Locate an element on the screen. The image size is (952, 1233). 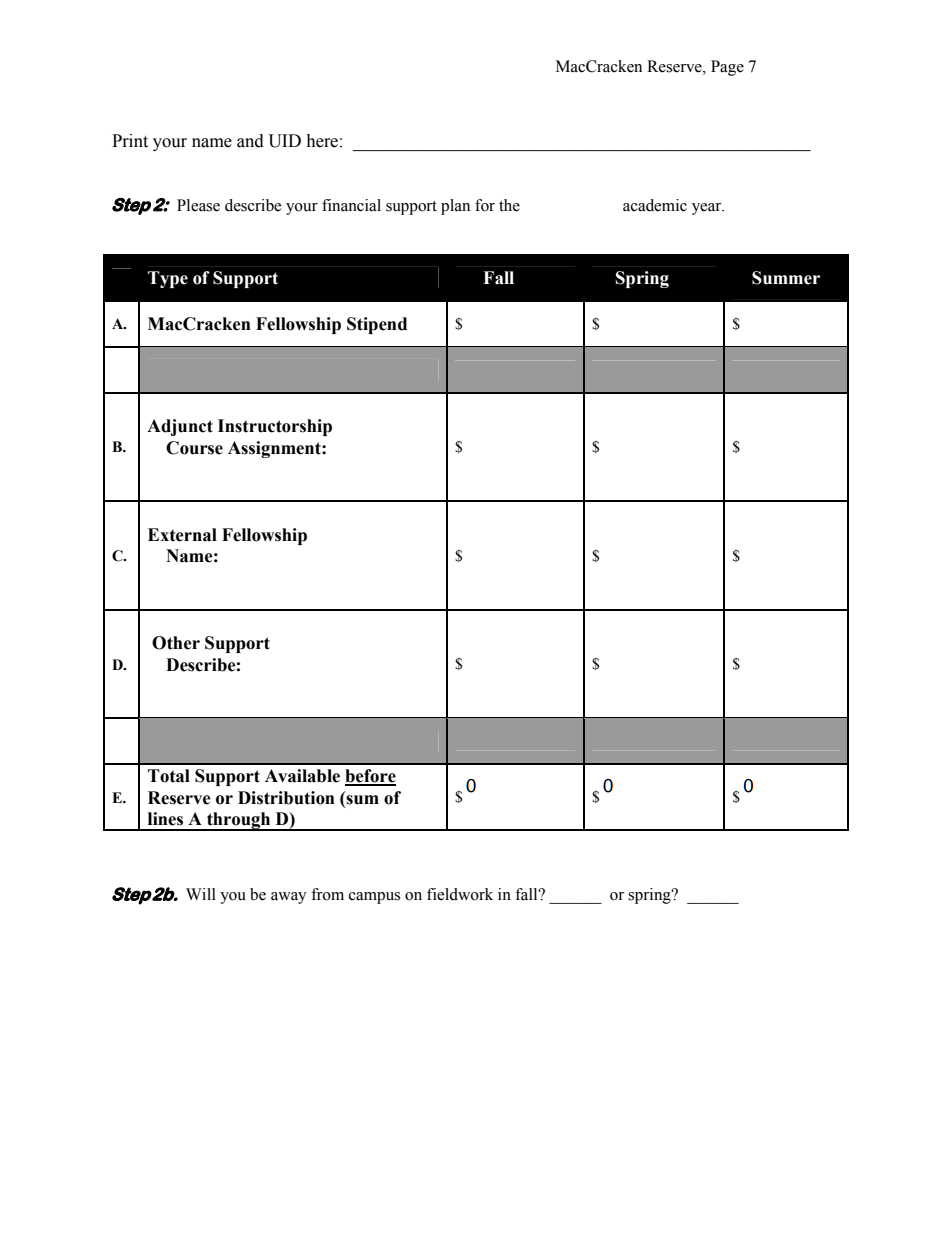
year is located at coordinates (708, 209).
